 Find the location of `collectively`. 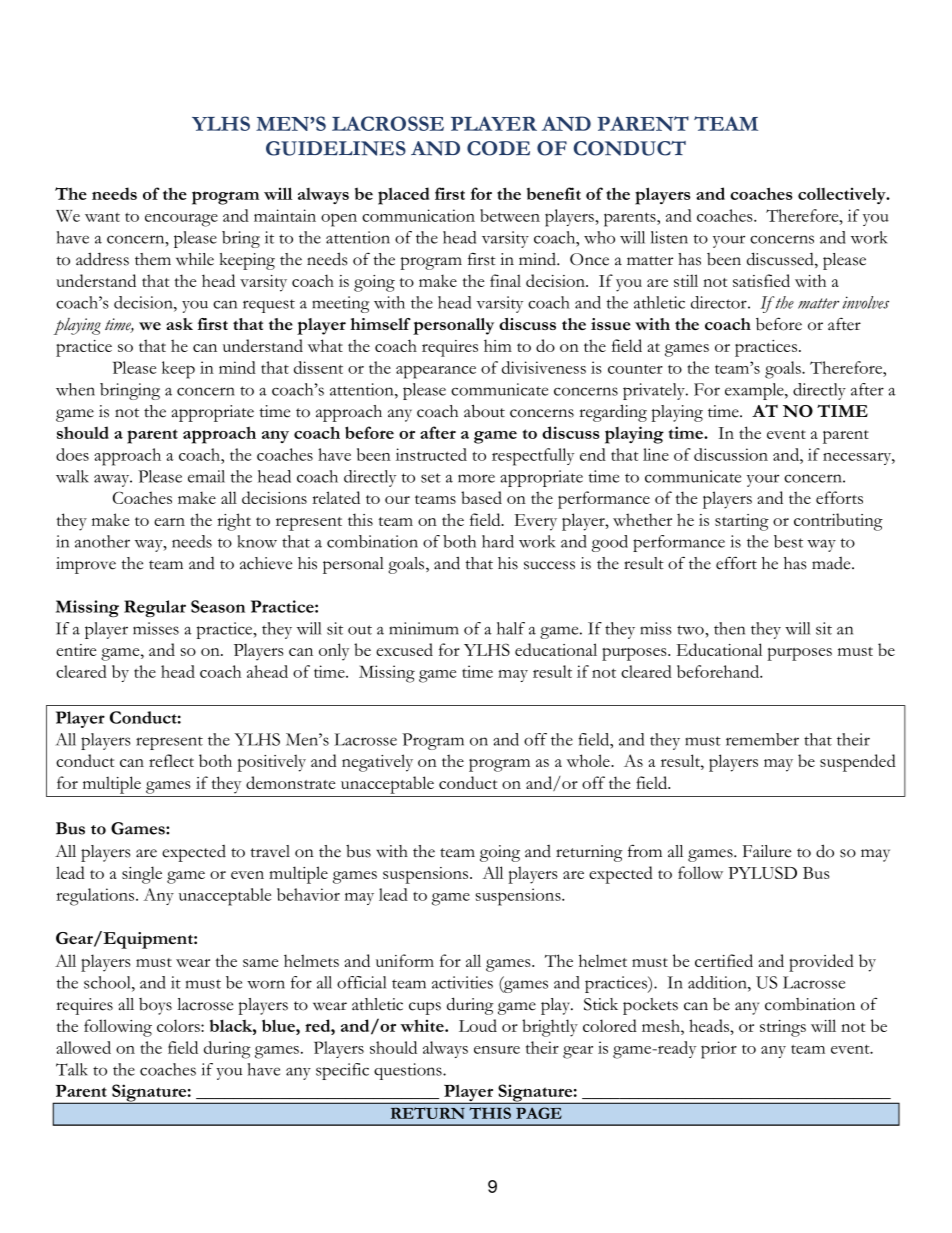

collectively is located at coordinates (843, 195).
